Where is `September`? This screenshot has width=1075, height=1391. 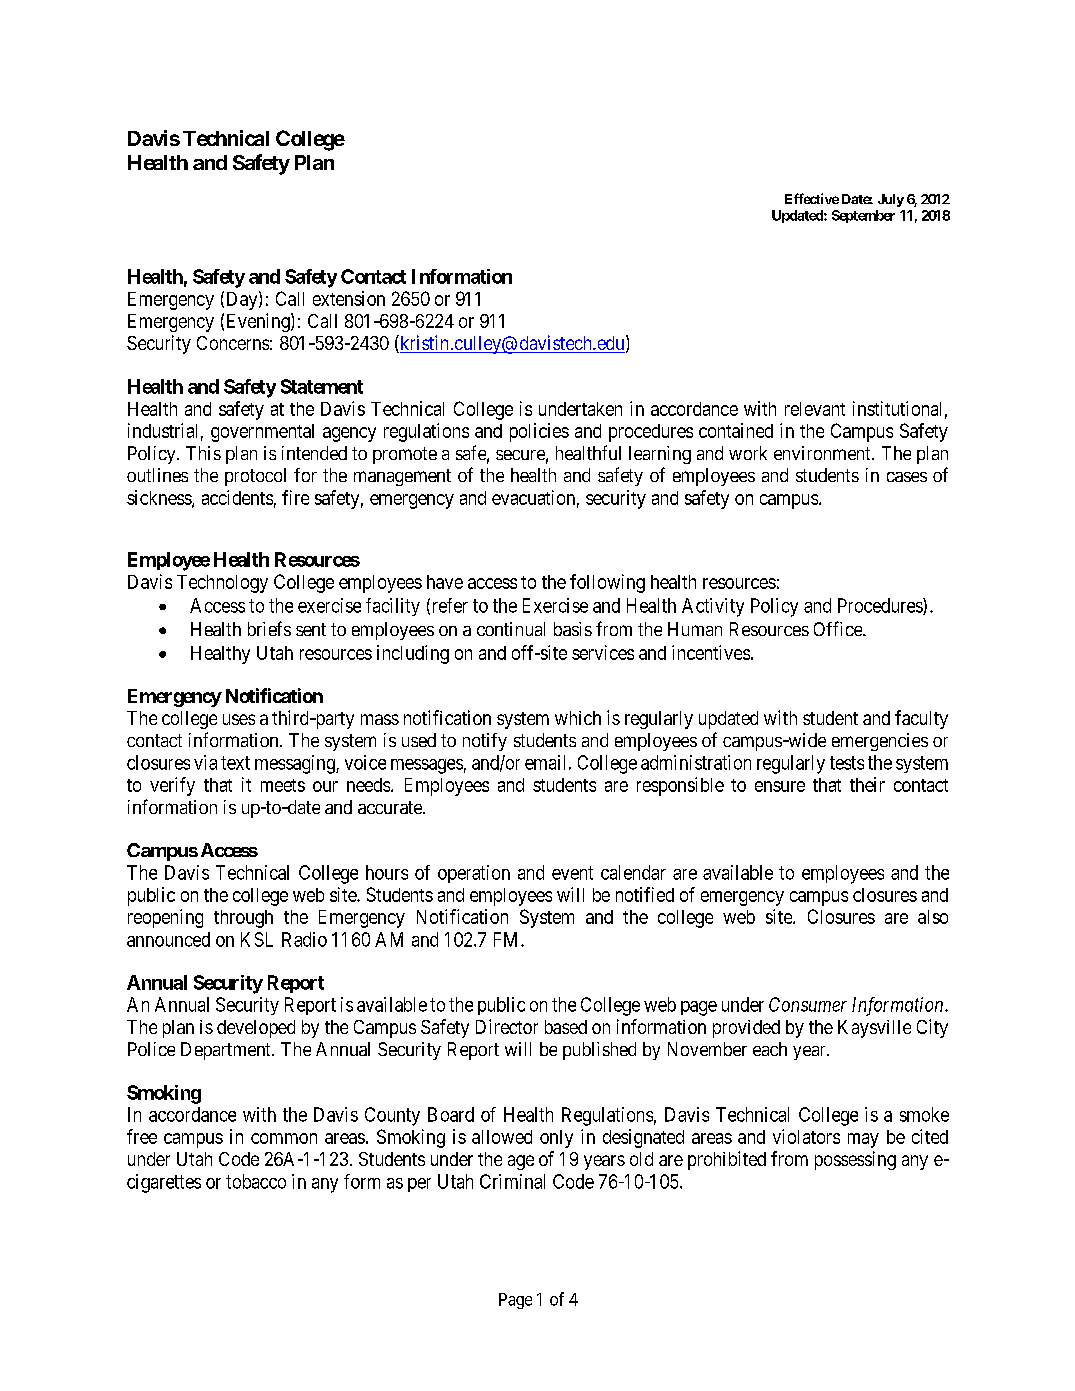 September is located at coordinates (863, 216).
